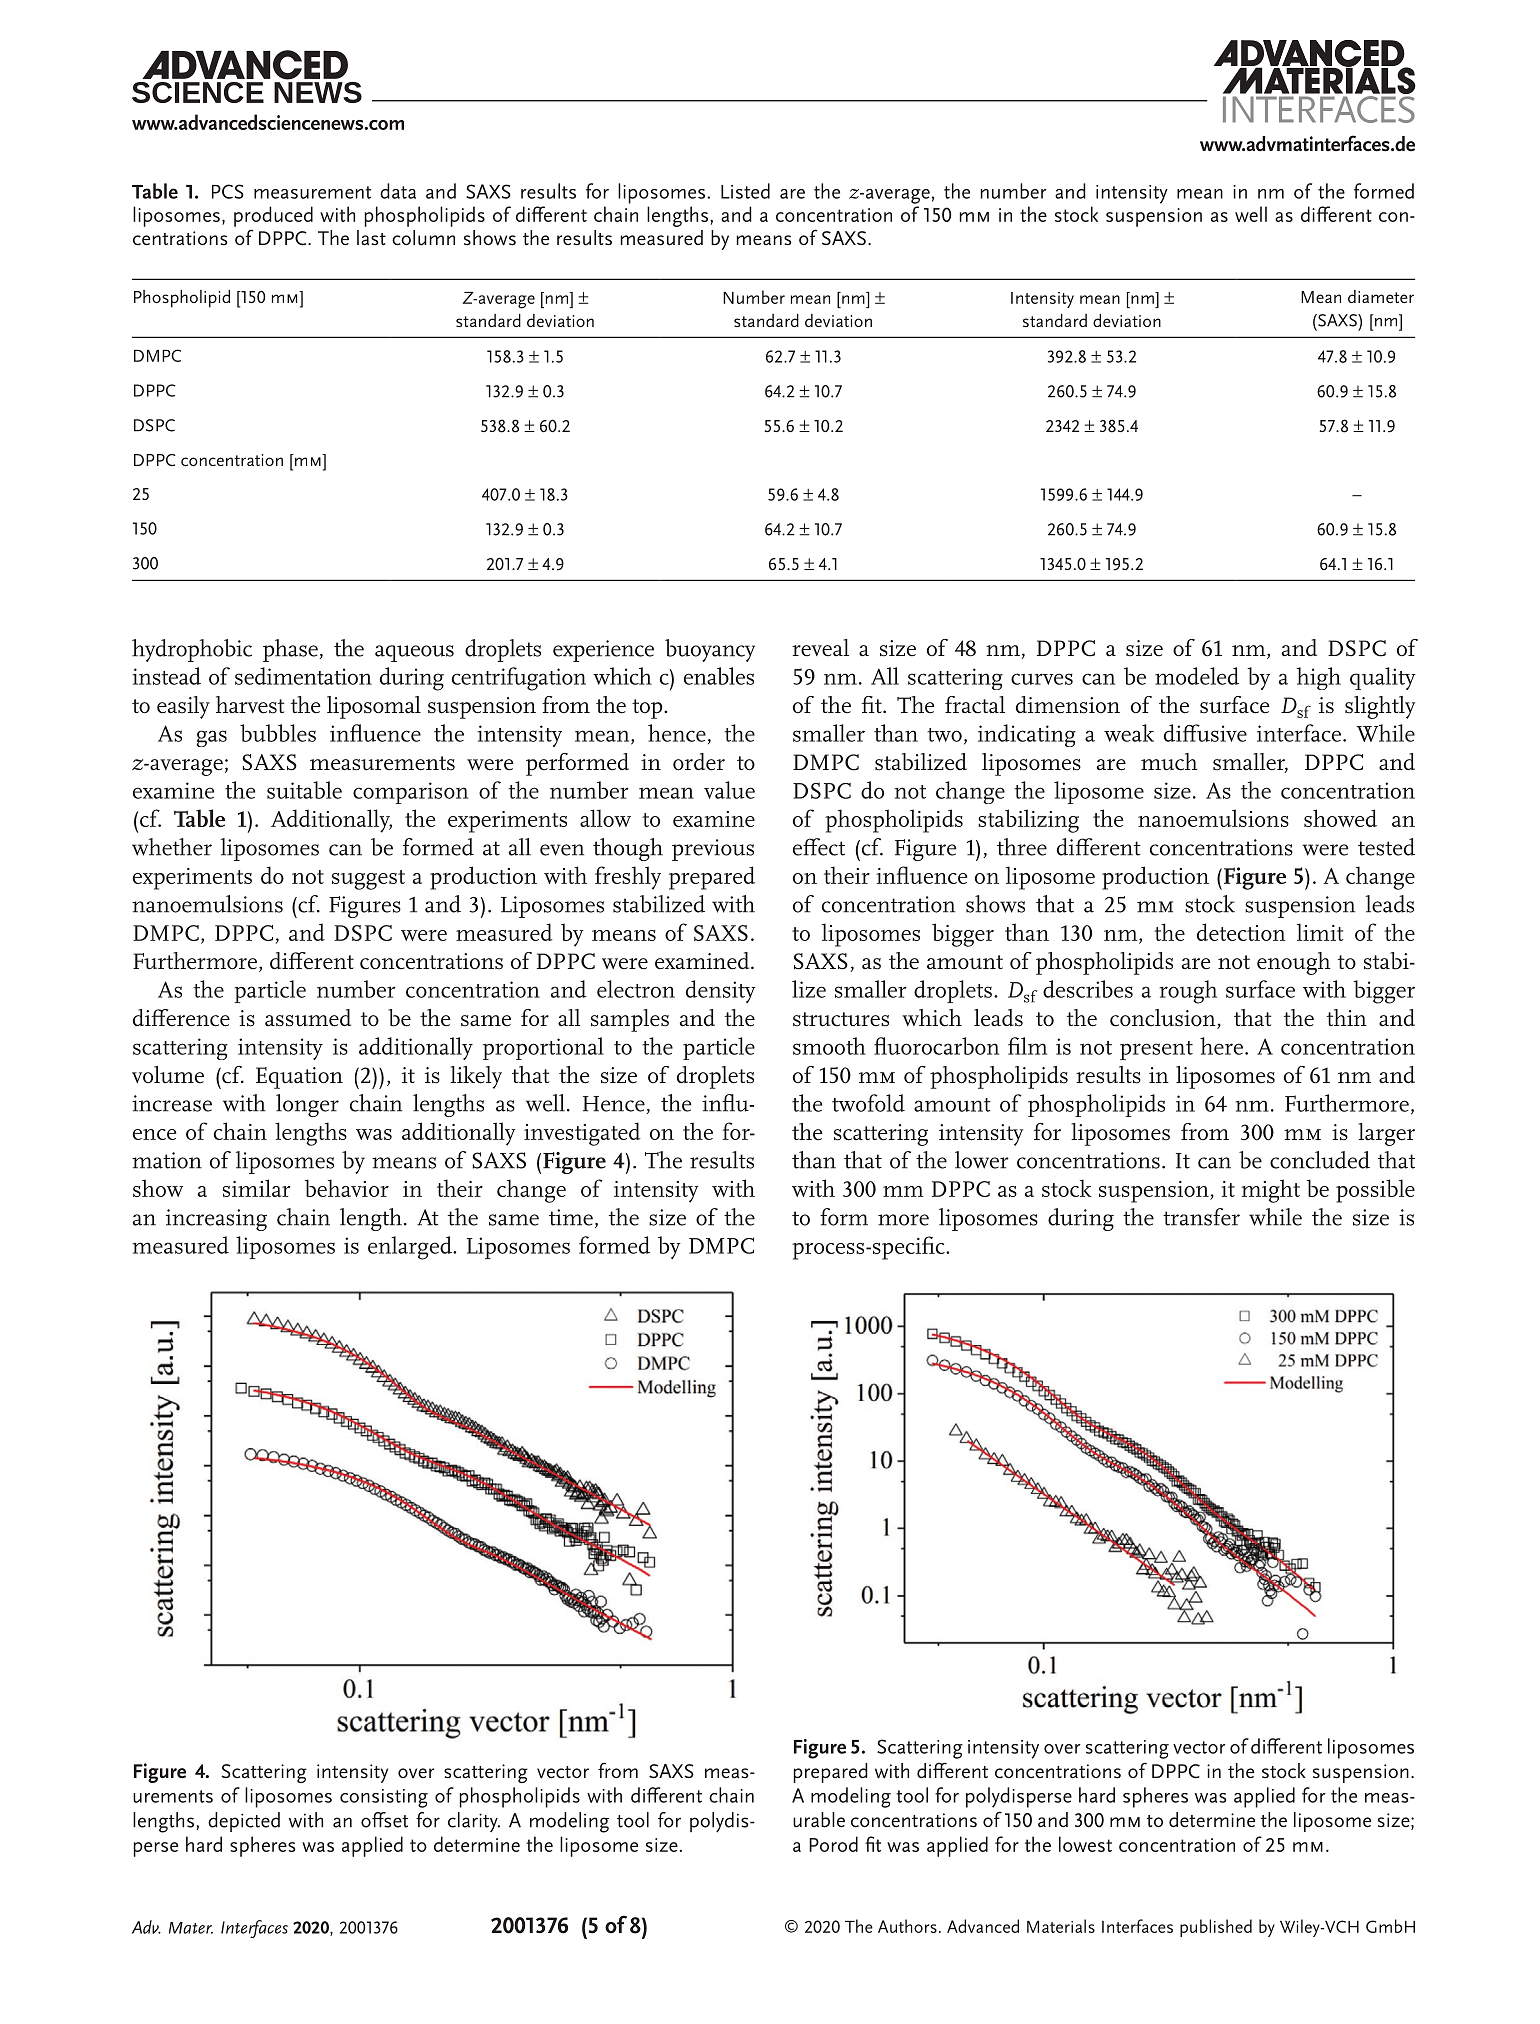  I want to click on lowest, so click(1085, 1844).
